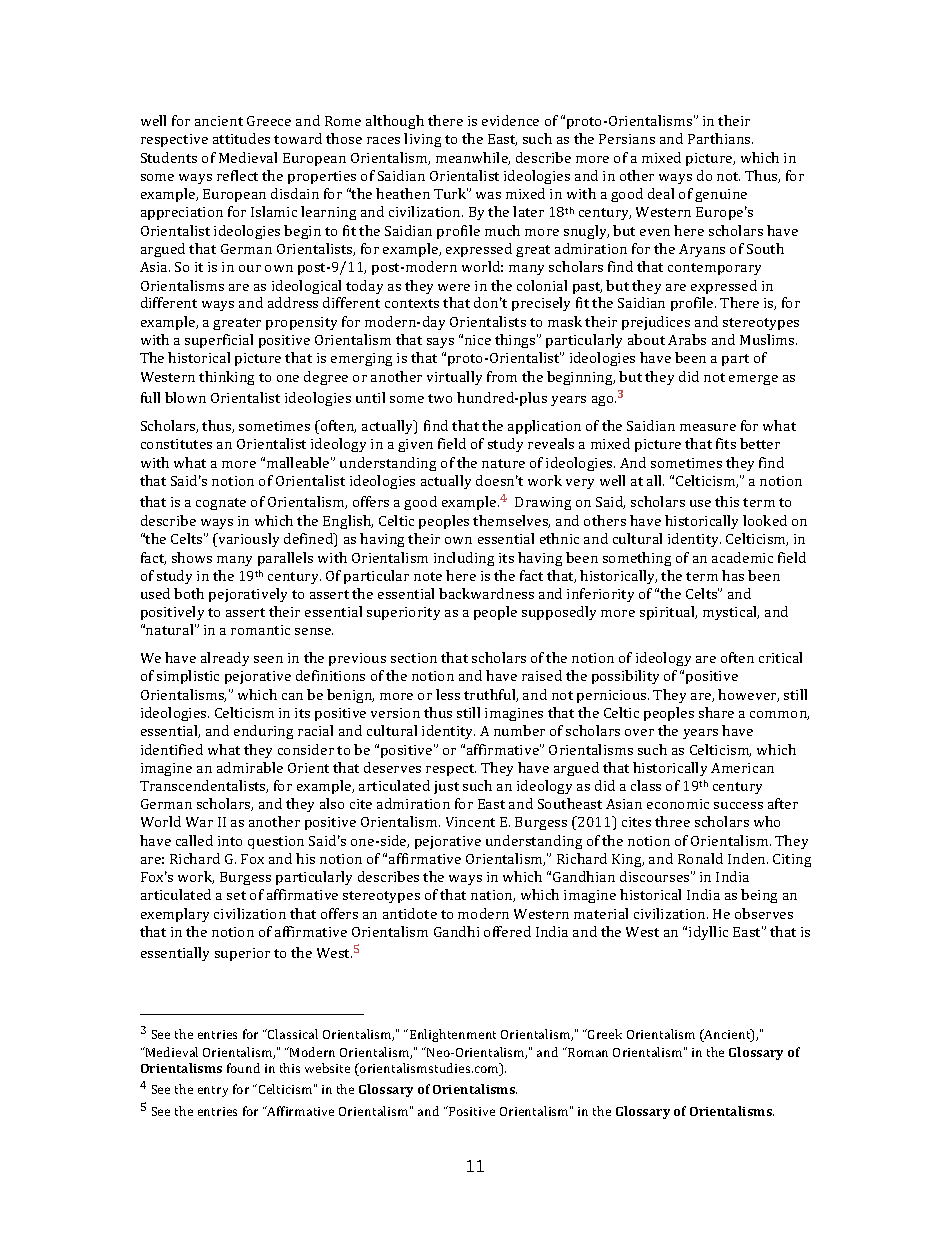 The height and width of the screenshot is (1233, 952). I want to click on Ronald, so click(700, 858).
